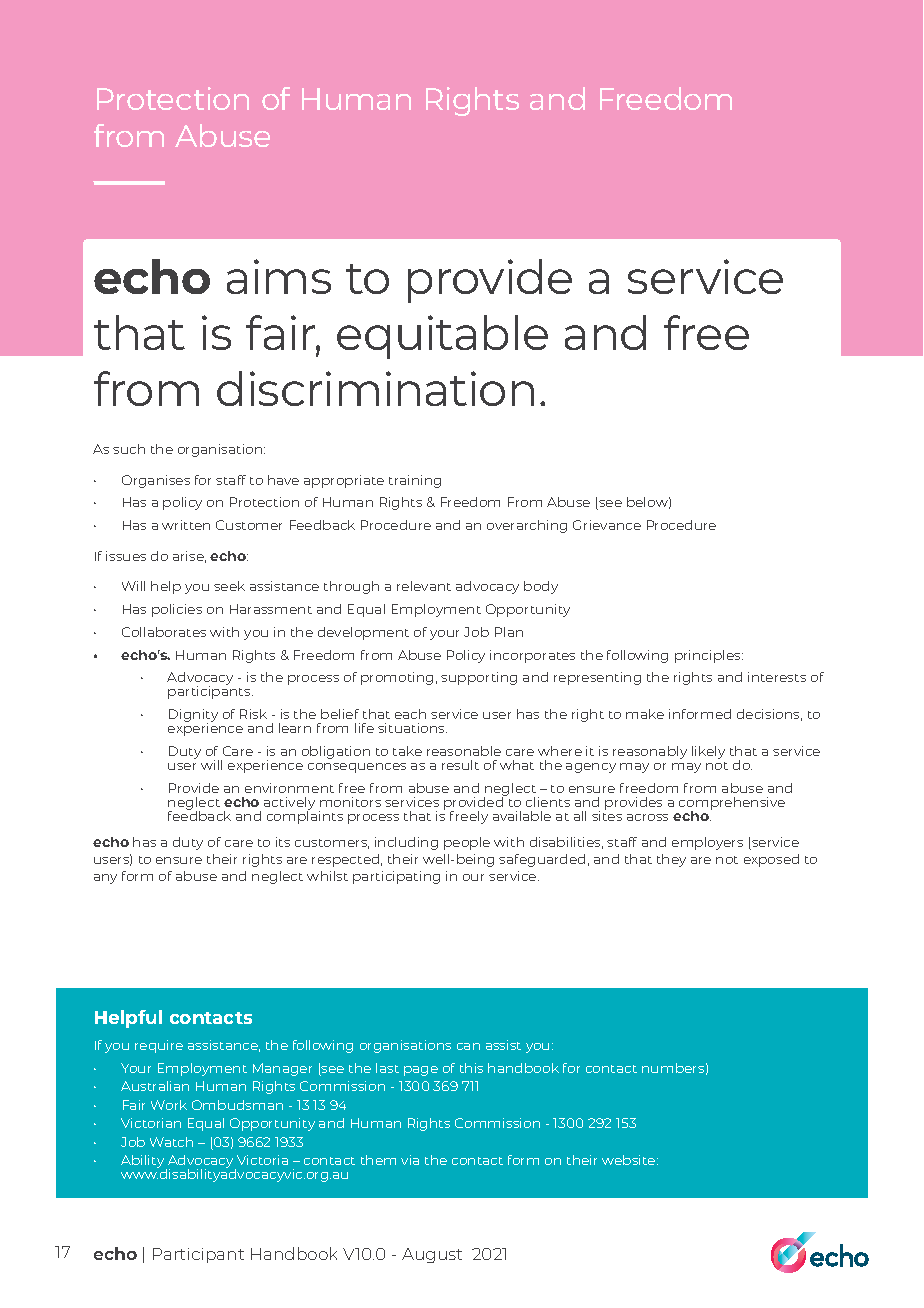  I want to click on require, so click(159, 1046).
